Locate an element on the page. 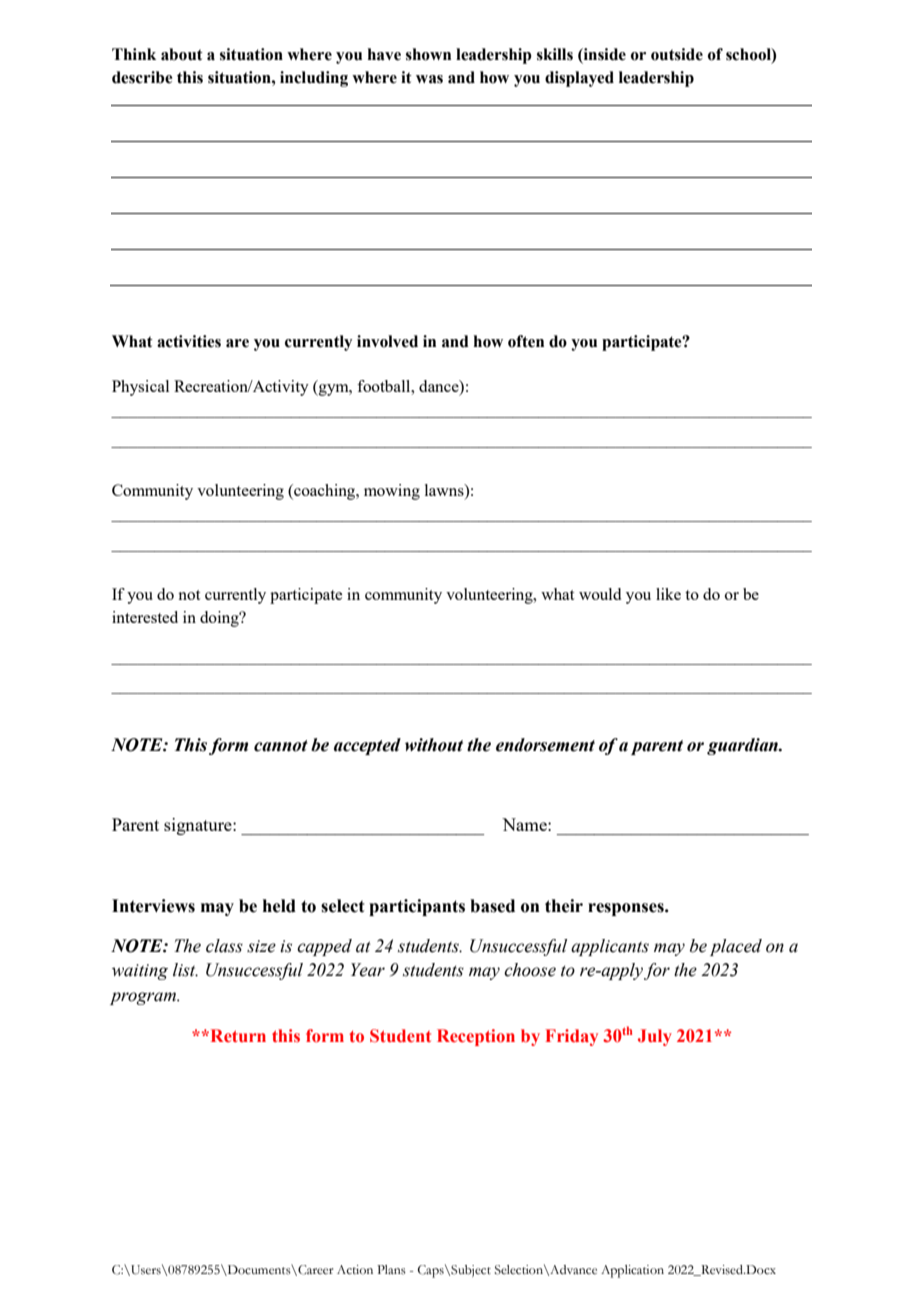 This image has width=924, height=1308. Action is located at coordinates (355, 1270).
